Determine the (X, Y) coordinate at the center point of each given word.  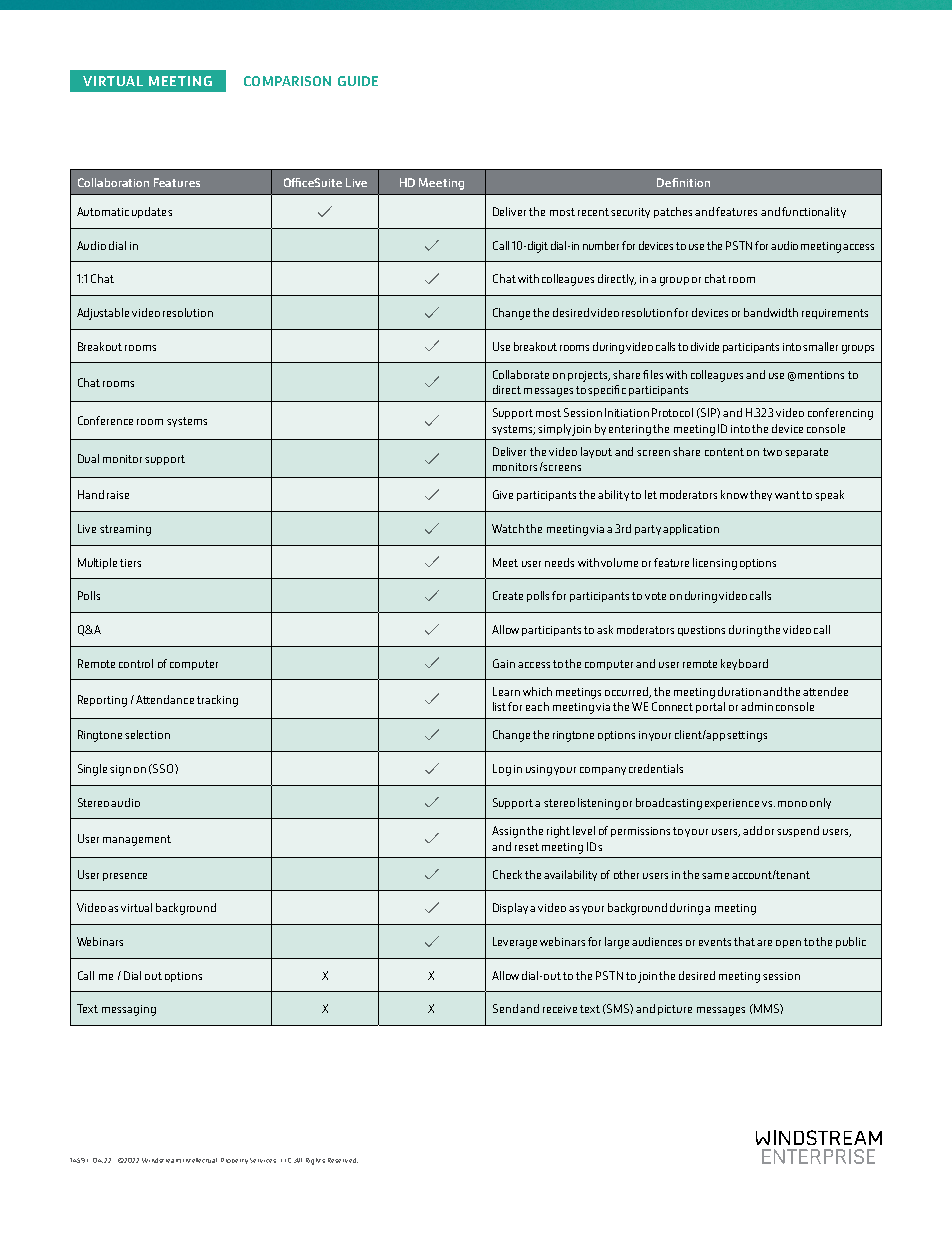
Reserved (343, 1160)
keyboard (744, 664)
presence (125, 877)
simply (554, 429)
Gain (504, 663)
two (772, 452)
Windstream (161, 1160)
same (715, 876)
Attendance (165, 699)
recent (593, 212)
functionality (814, 212)
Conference (105, 420)
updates (152, 212)
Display (510, 908)
